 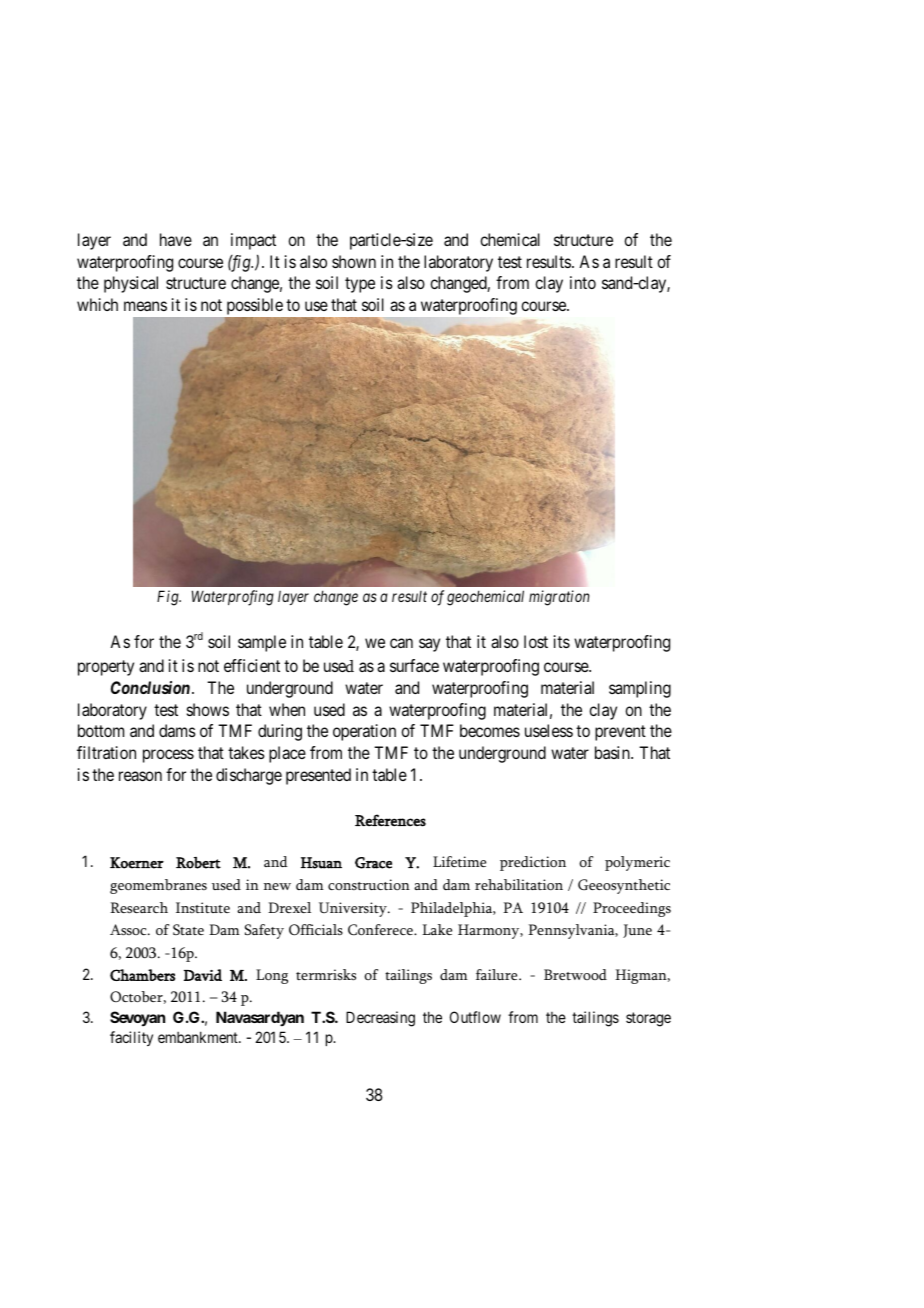 What do you see at coordinates (533, 863) in the image?
I see `prediction` at bounding box center [533, 863].
